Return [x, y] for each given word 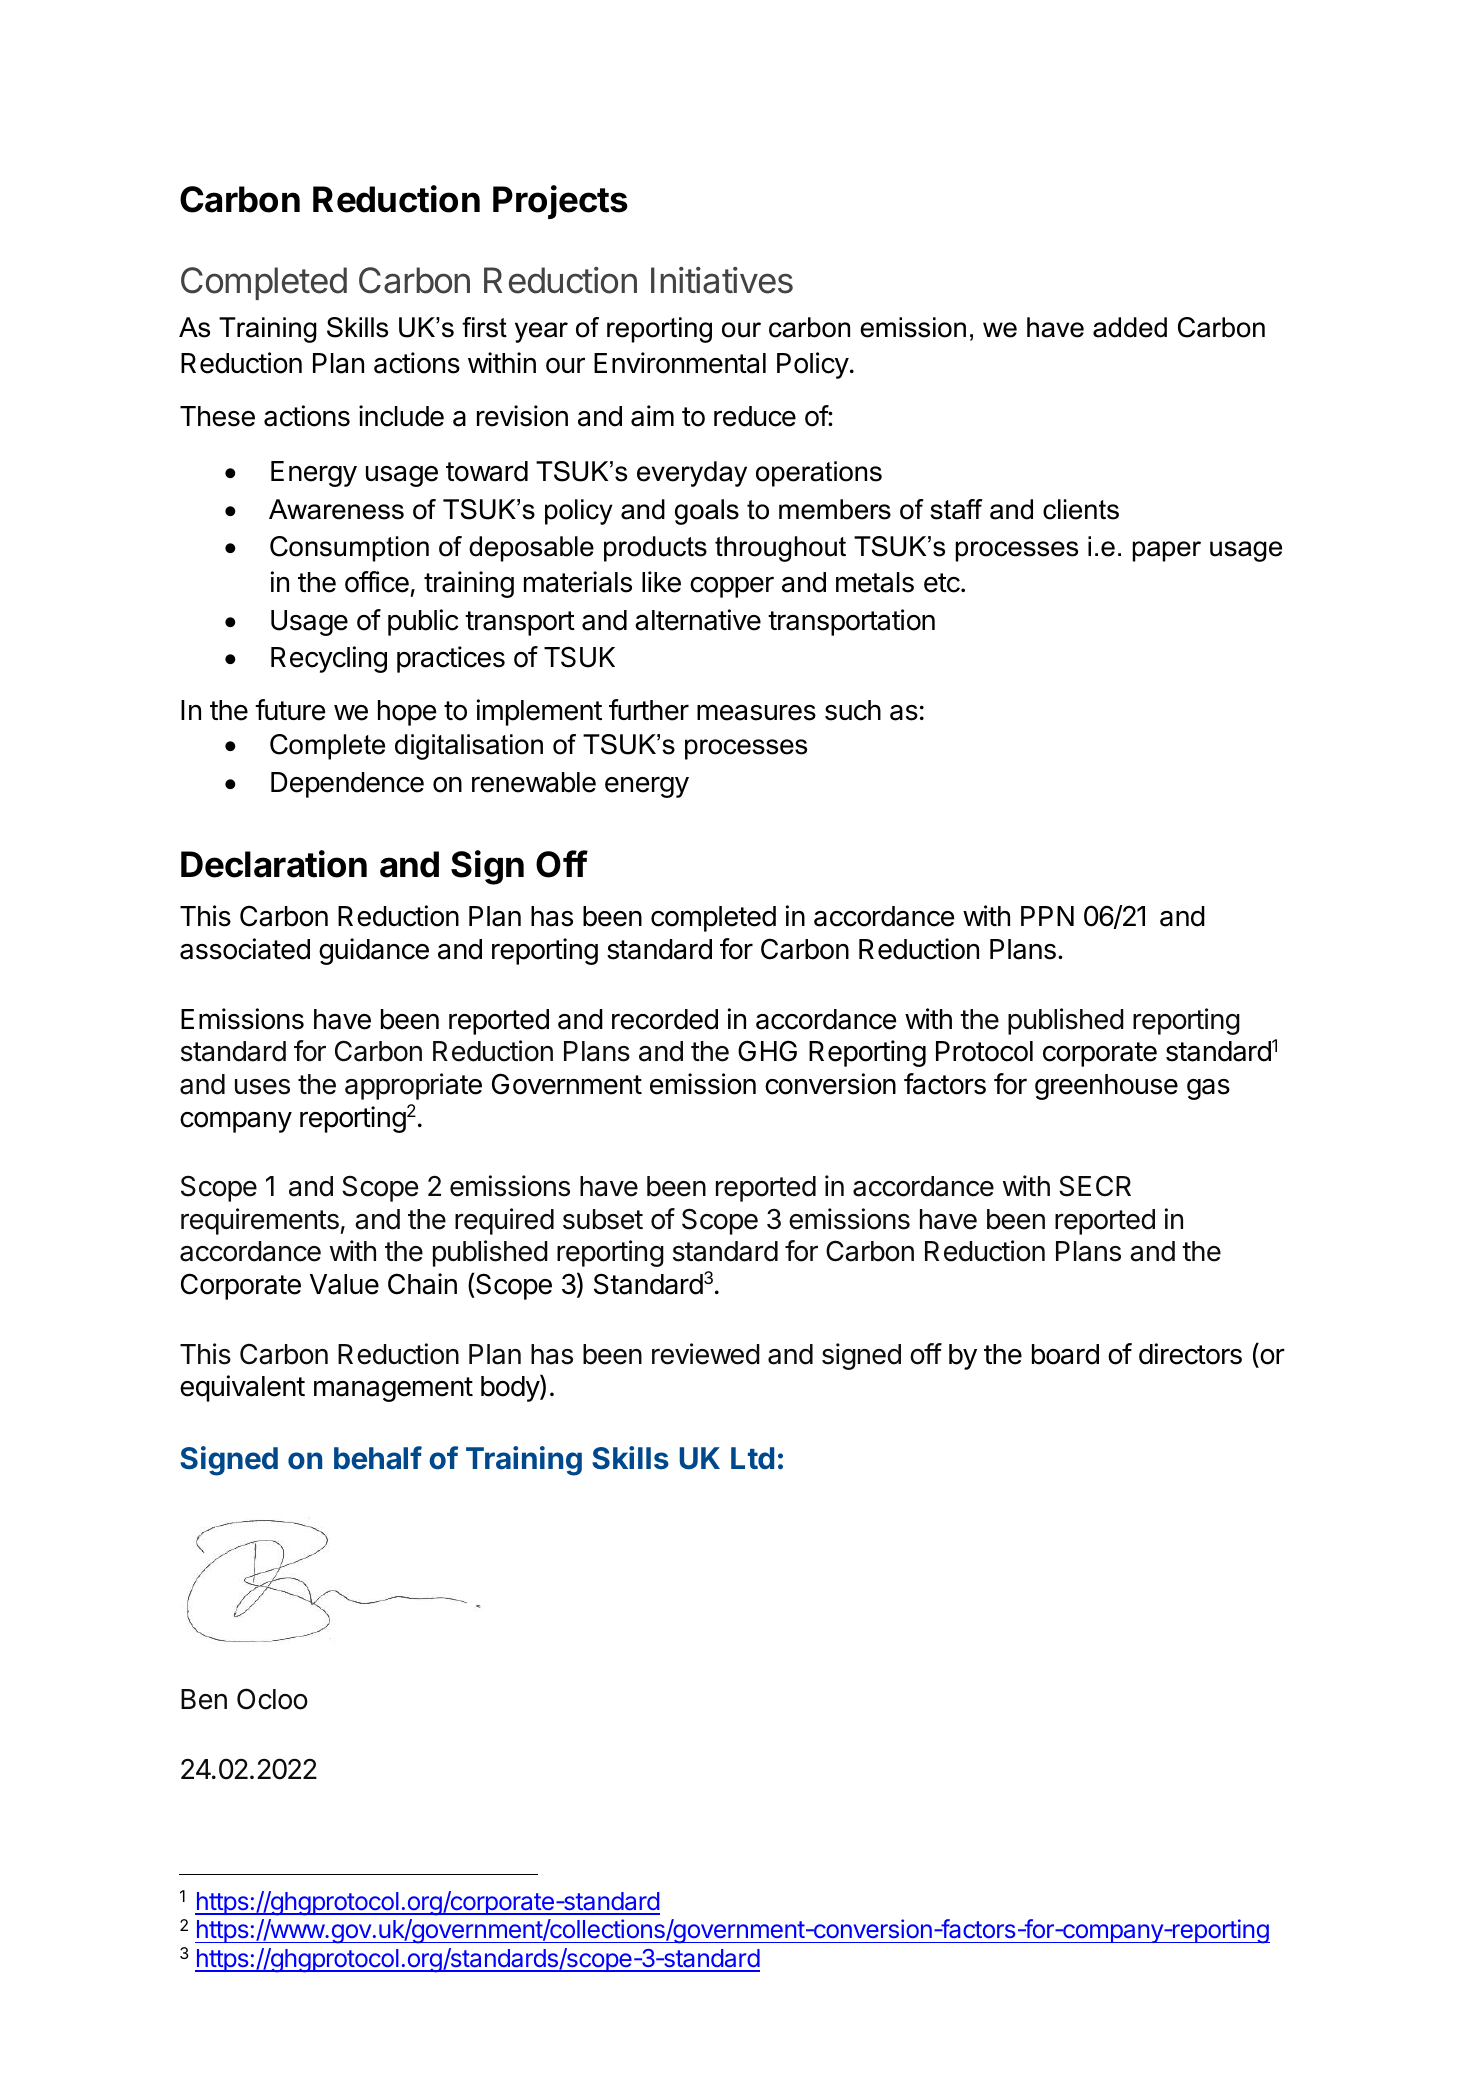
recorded [665, 1019]
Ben [204, 1699]
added [1130, 327]
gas [1208, 1089]
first [484, 327]
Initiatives [722, 280]
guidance [374, 951]
